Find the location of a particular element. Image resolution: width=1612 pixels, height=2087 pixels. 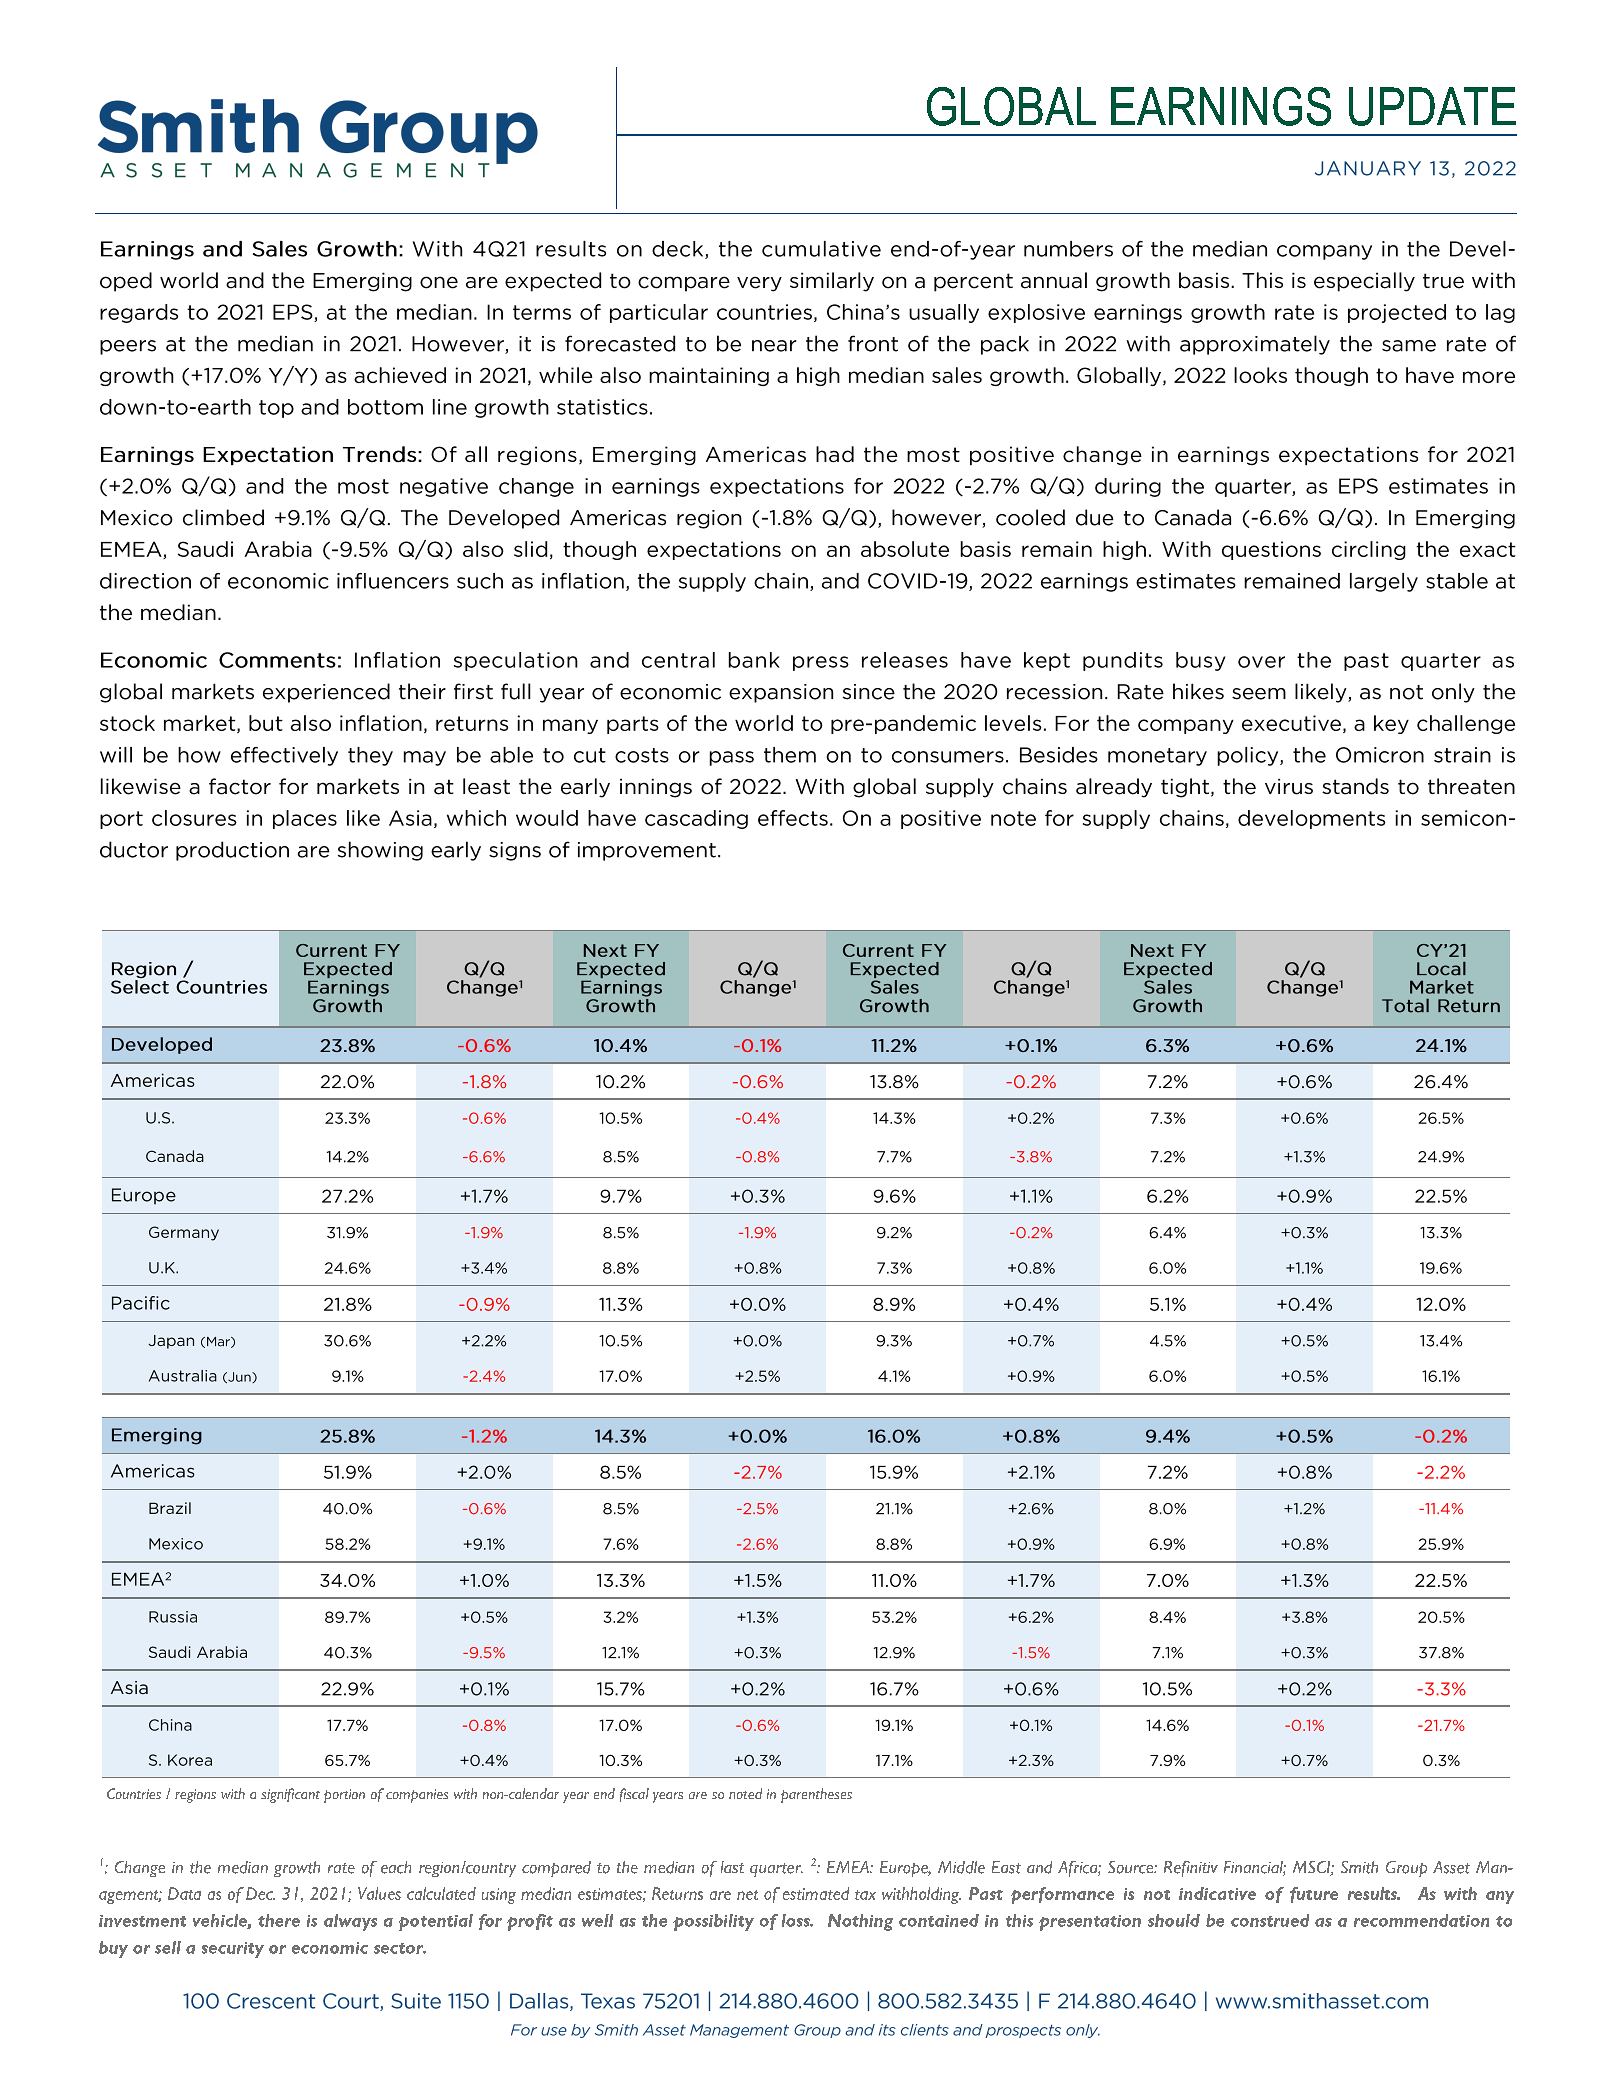

Dec is located at coordinates (260, 1893).
